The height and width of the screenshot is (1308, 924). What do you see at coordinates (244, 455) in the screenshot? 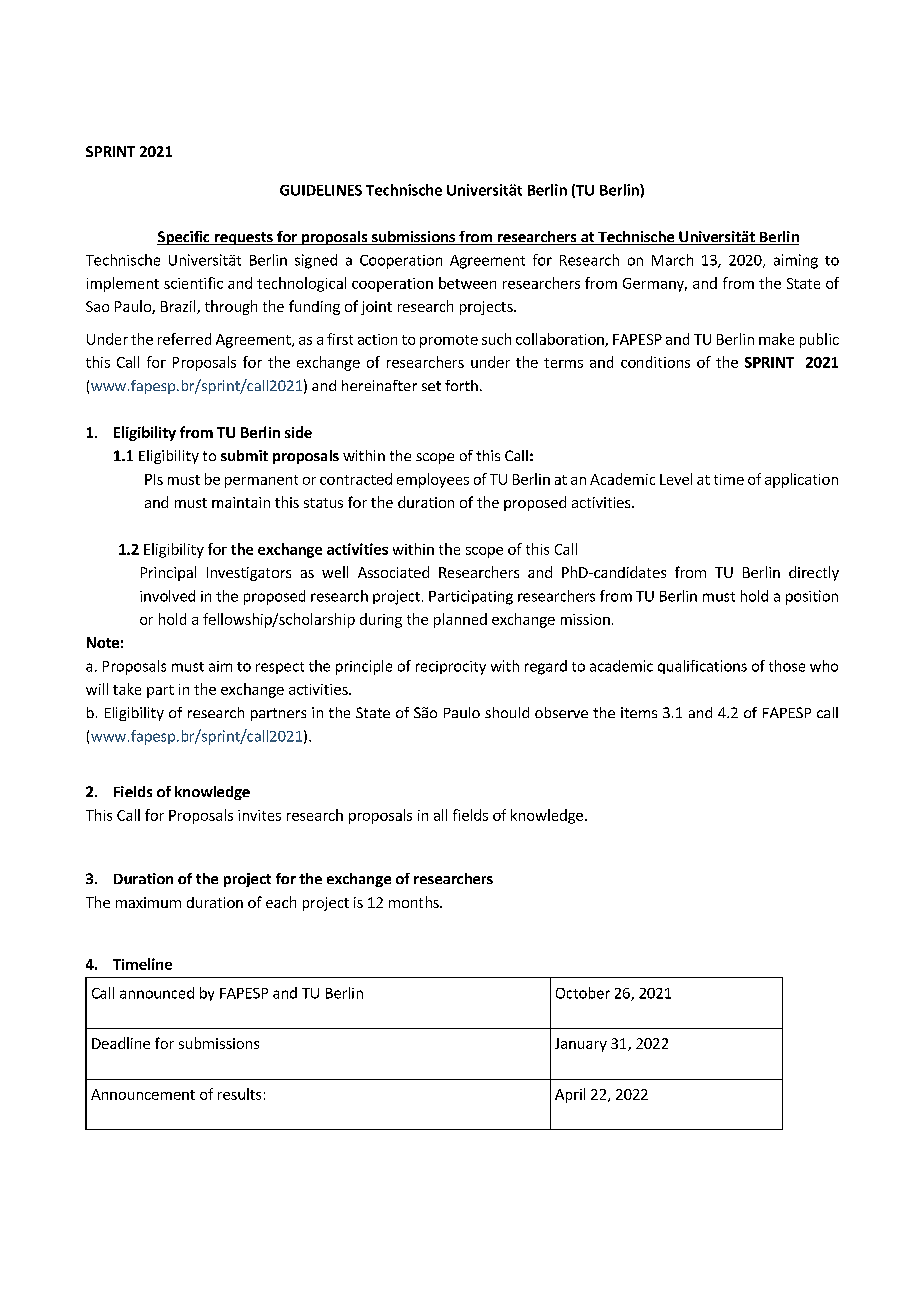
I see `submit` at bounding box center [244, 455].
